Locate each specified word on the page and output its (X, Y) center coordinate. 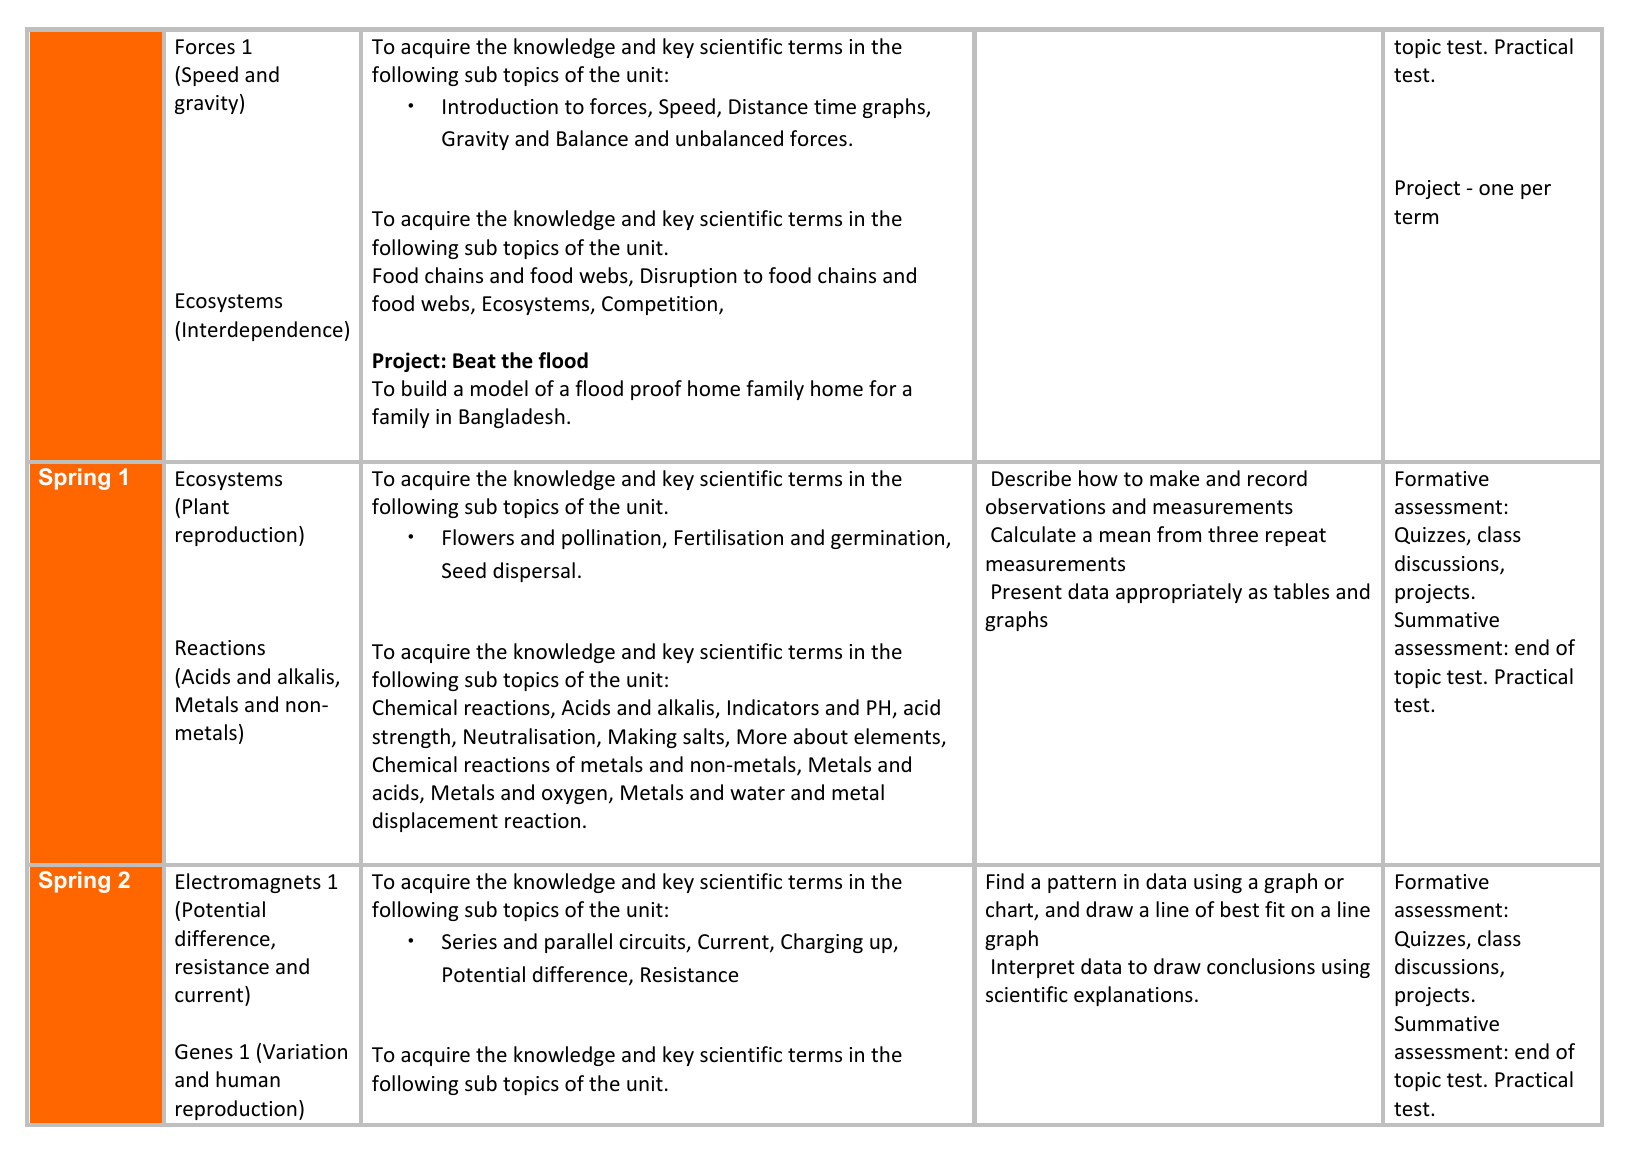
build (424, 388)
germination (889, 539)
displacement (435, 822)
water (757, 793)
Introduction (500, 106)
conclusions (1261, 966)
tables (1301, 591)
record (1277, 478)
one (1496, 190)
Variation (305, 1052)
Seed (464, 570)
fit (1275, 909)
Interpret (1033, 968)
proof (656, 390)
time (835, 107)
